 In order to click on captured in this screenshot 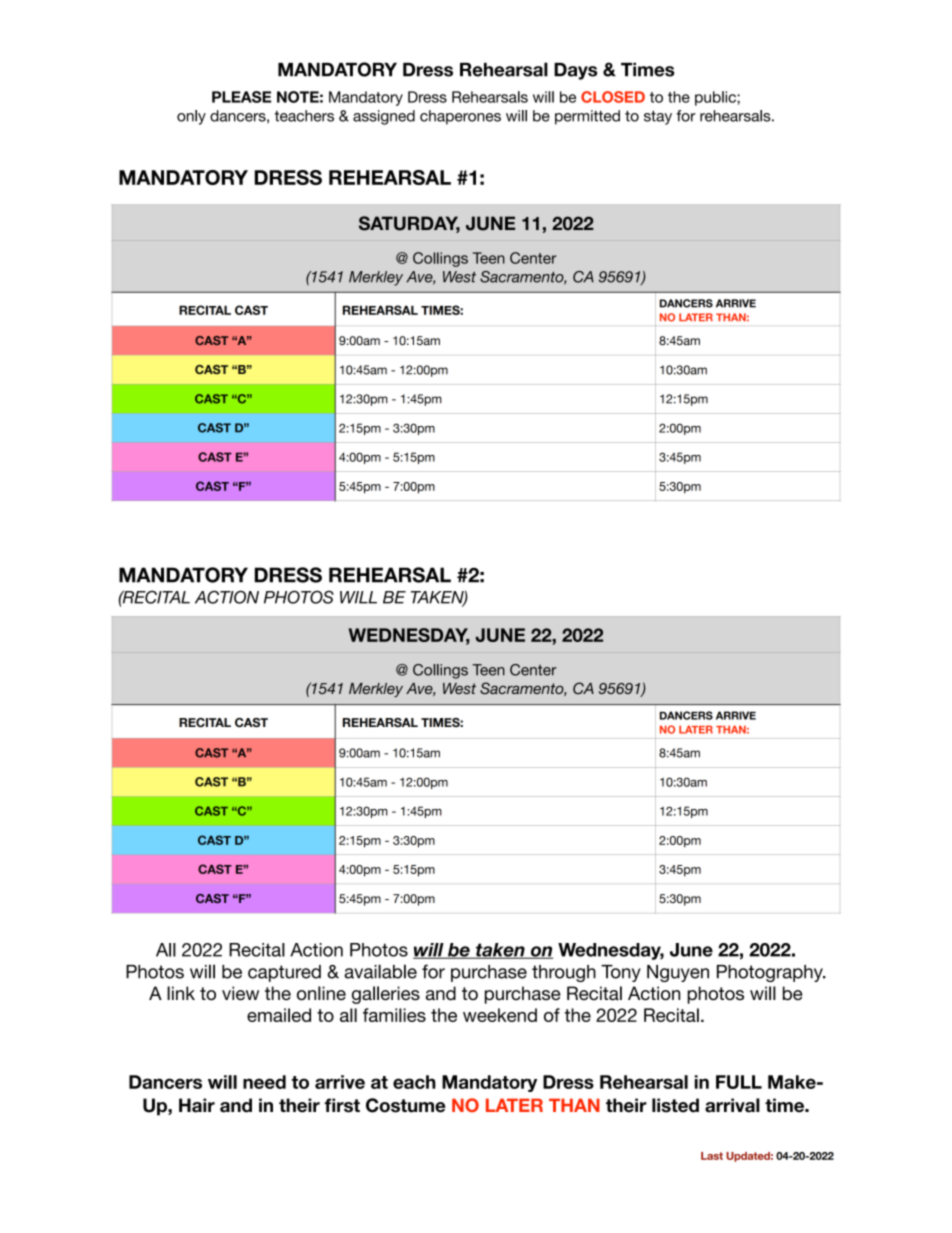, I will do `click(284, 973)`.
